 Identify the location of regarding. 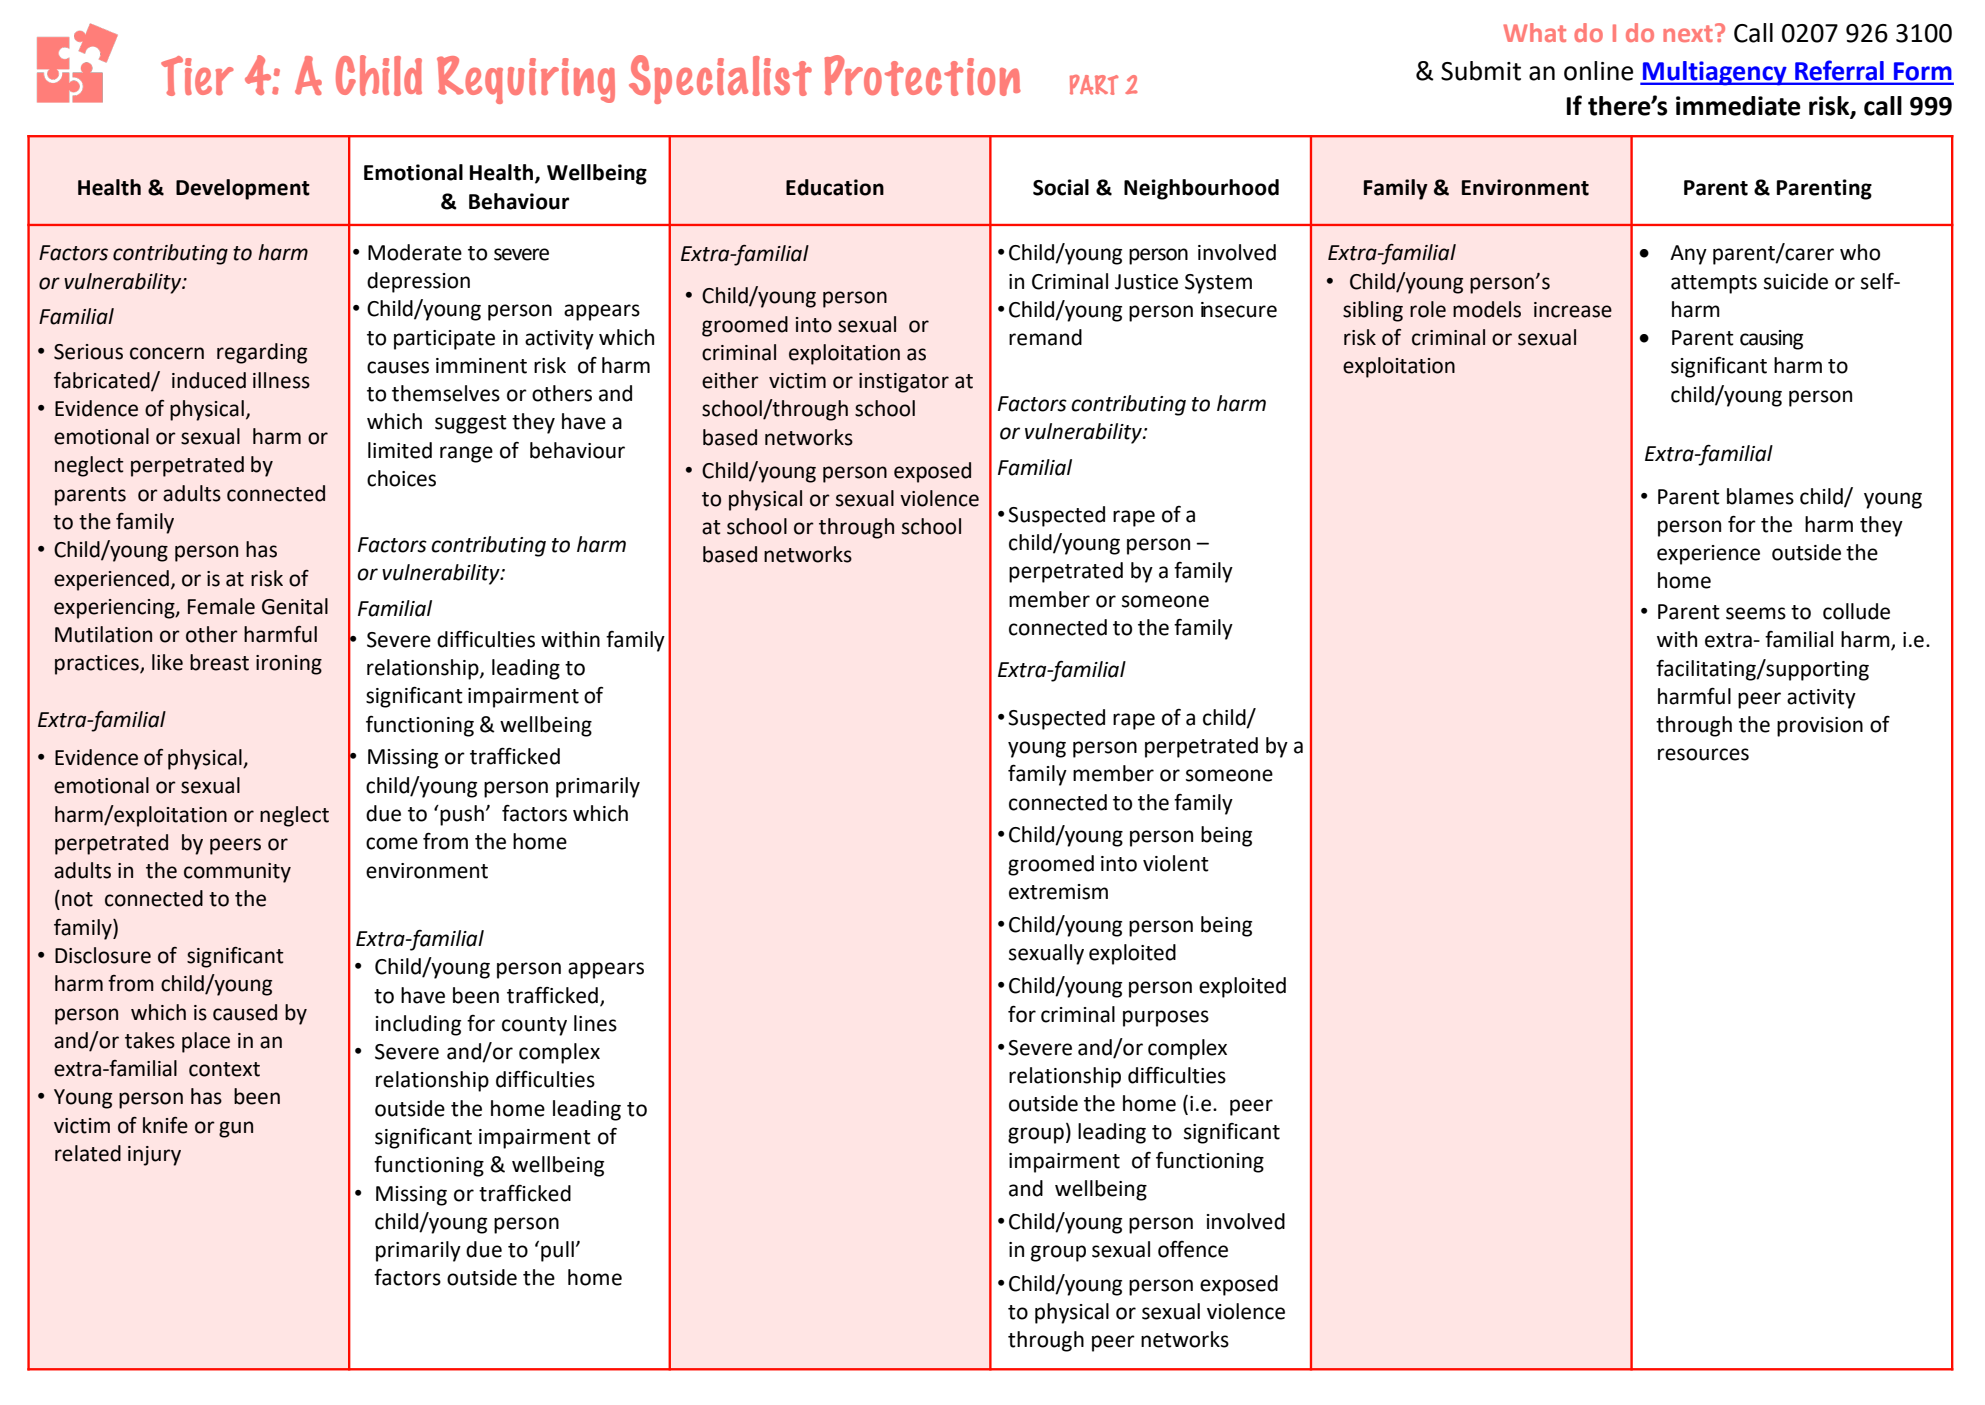
(262, 353).
